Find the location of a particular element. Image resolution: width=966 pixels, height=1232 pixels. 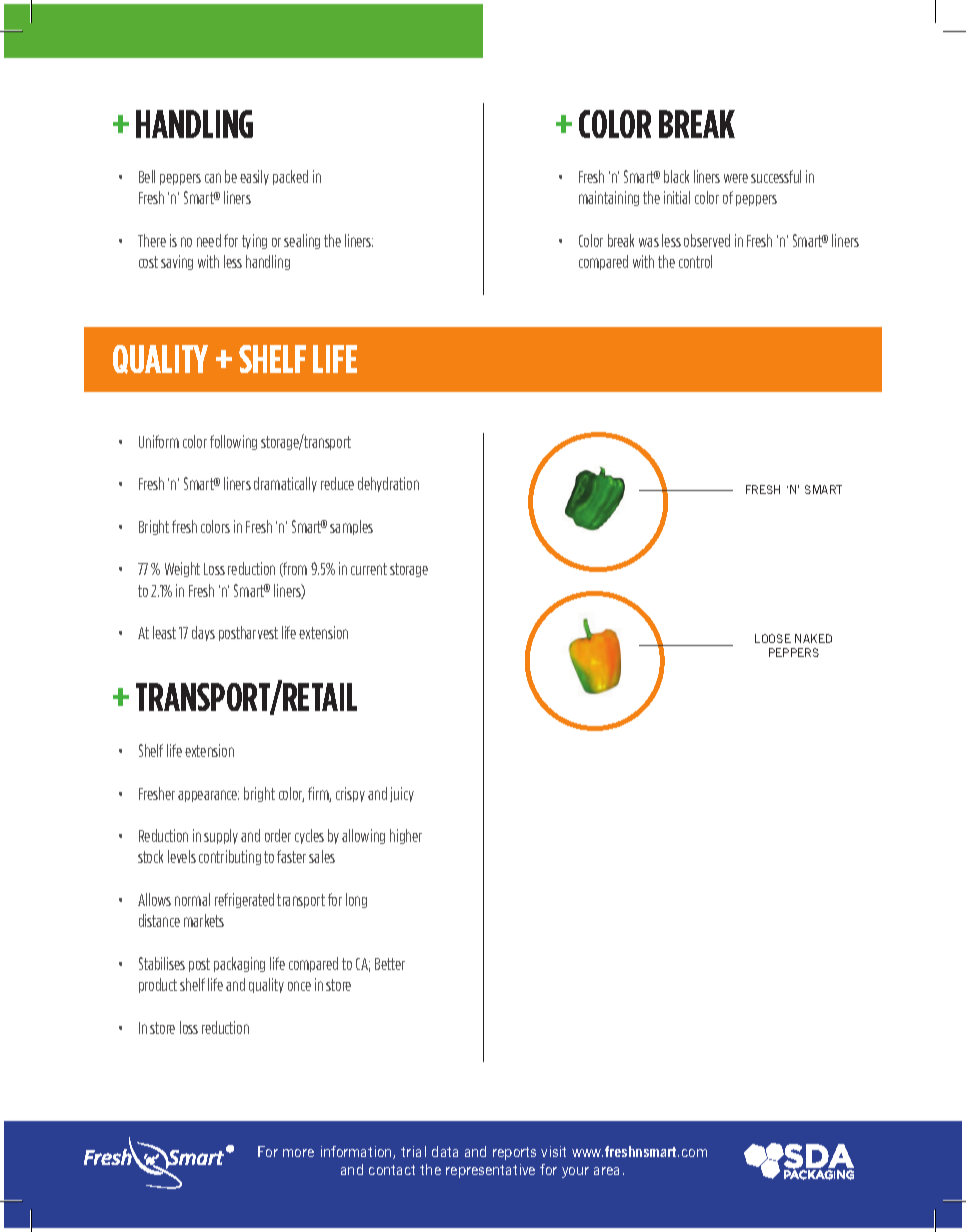

can is located at coordinates (213, 178).
